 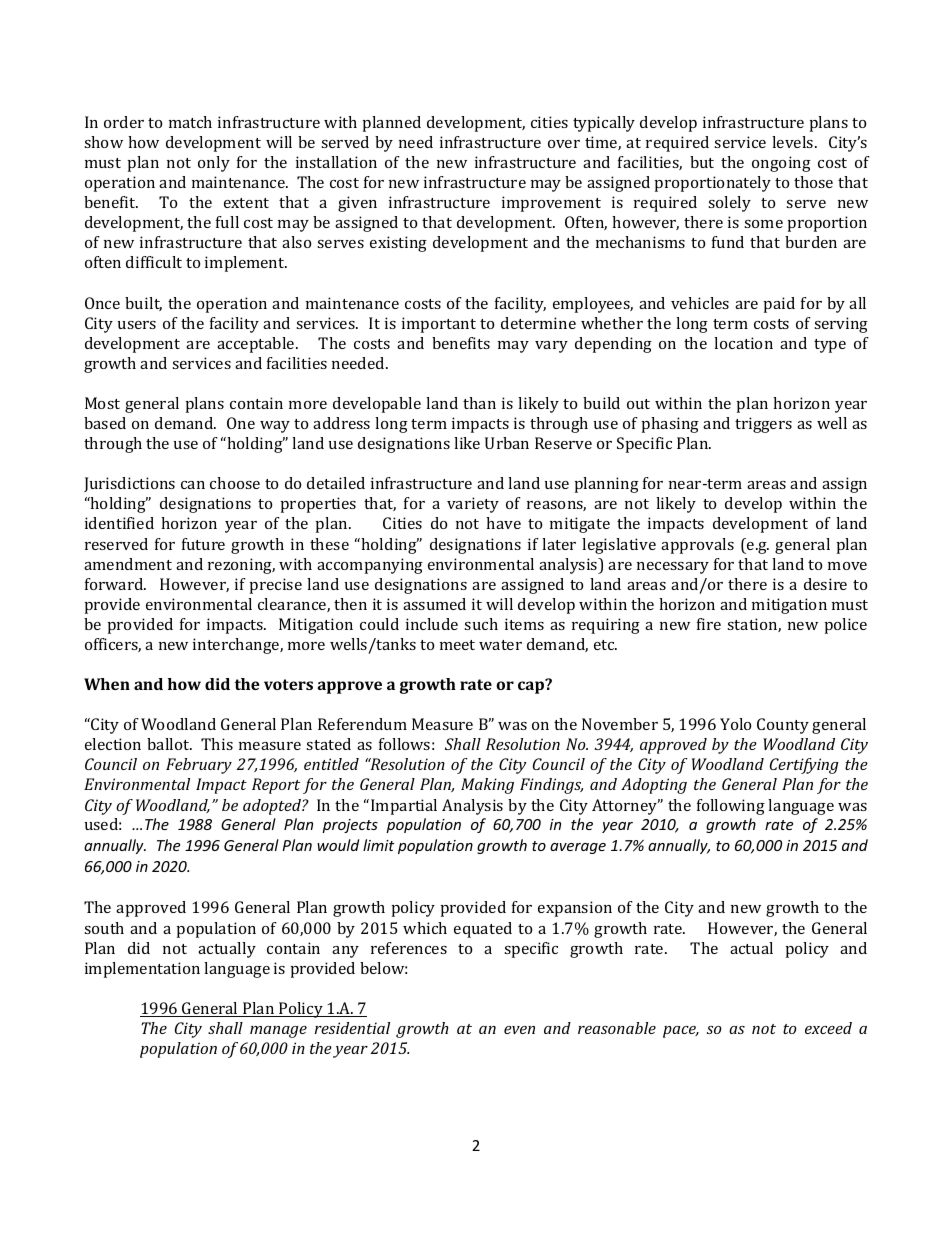 I want to click on over, so click(x=564, y=144).
